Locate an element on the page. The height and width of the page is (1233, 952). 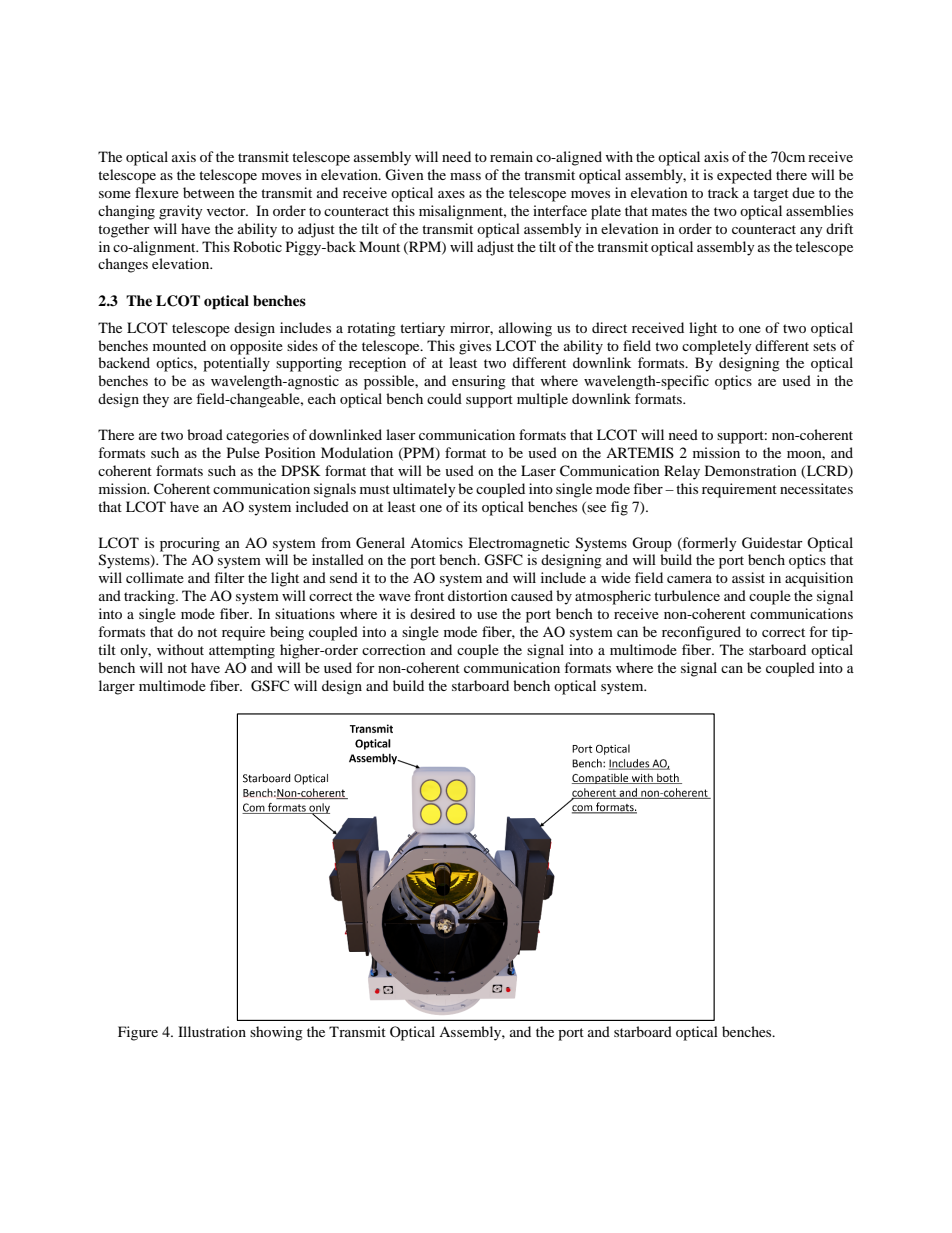
desired is located at coordinates (432, 613).
